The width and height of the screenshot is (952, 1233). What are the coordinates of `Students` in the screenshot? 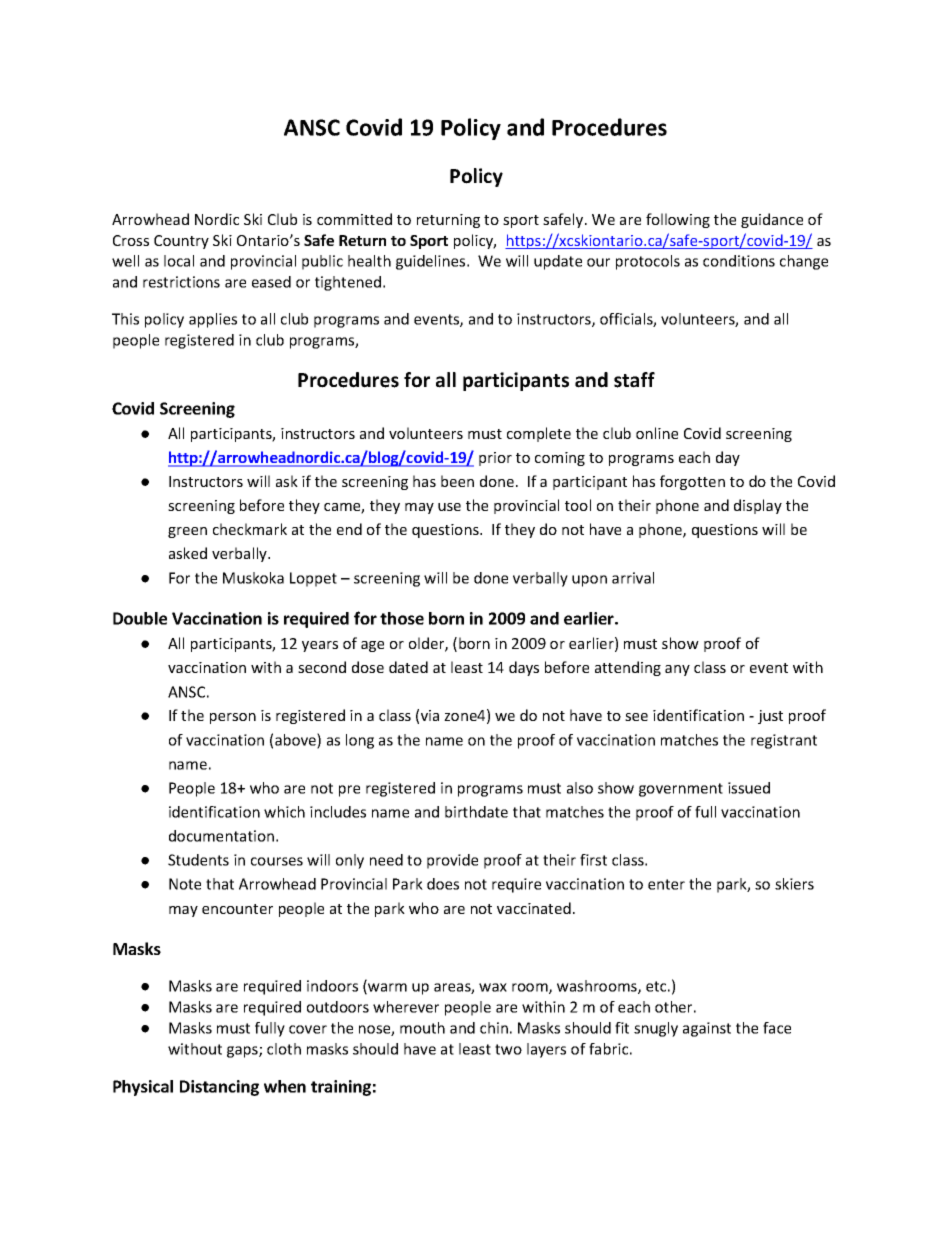 It's located at (198, 860).
